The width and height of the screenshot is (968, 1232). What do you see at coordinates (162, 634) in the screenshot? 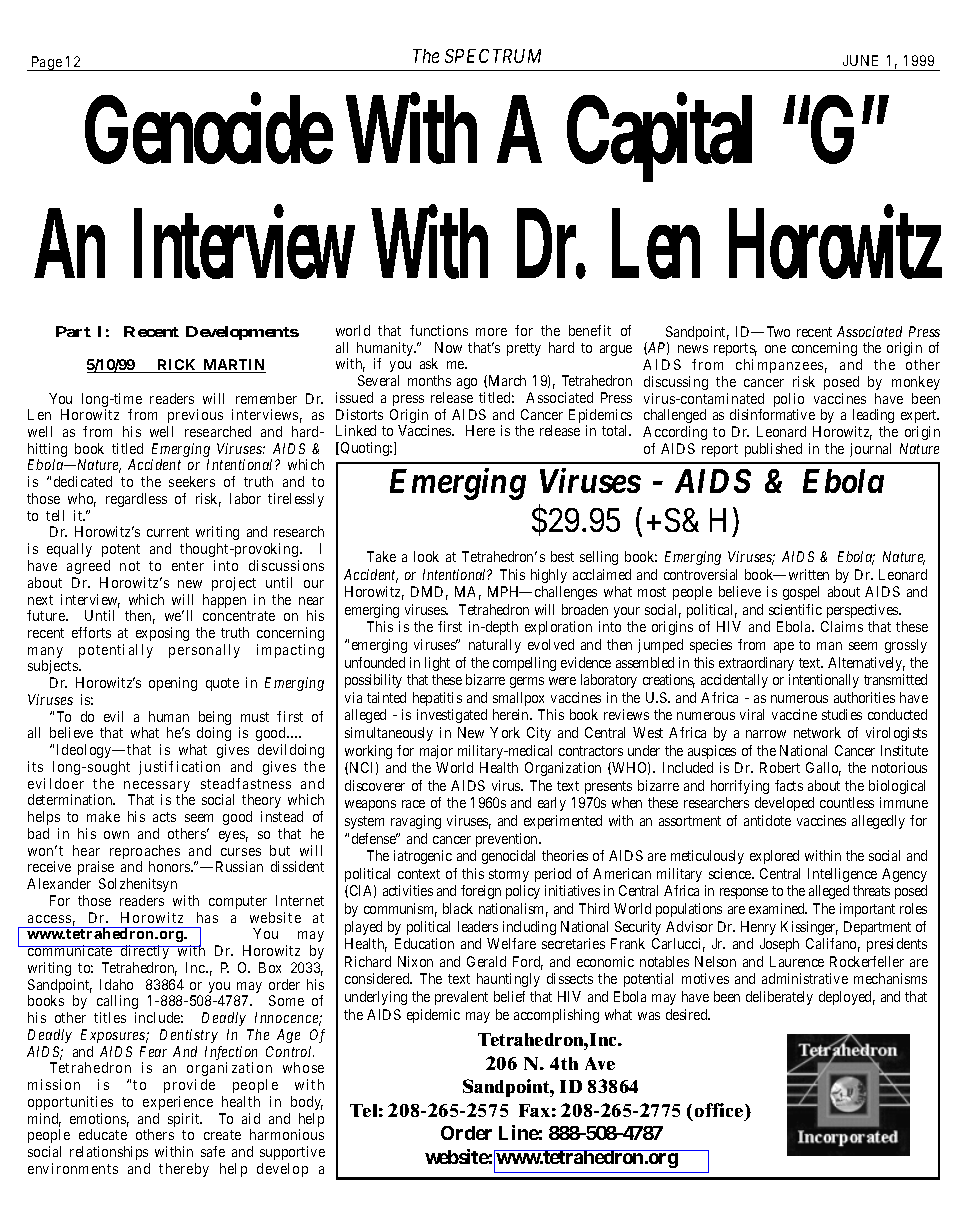
I see `exposing` at bounding box center [162, 634].
